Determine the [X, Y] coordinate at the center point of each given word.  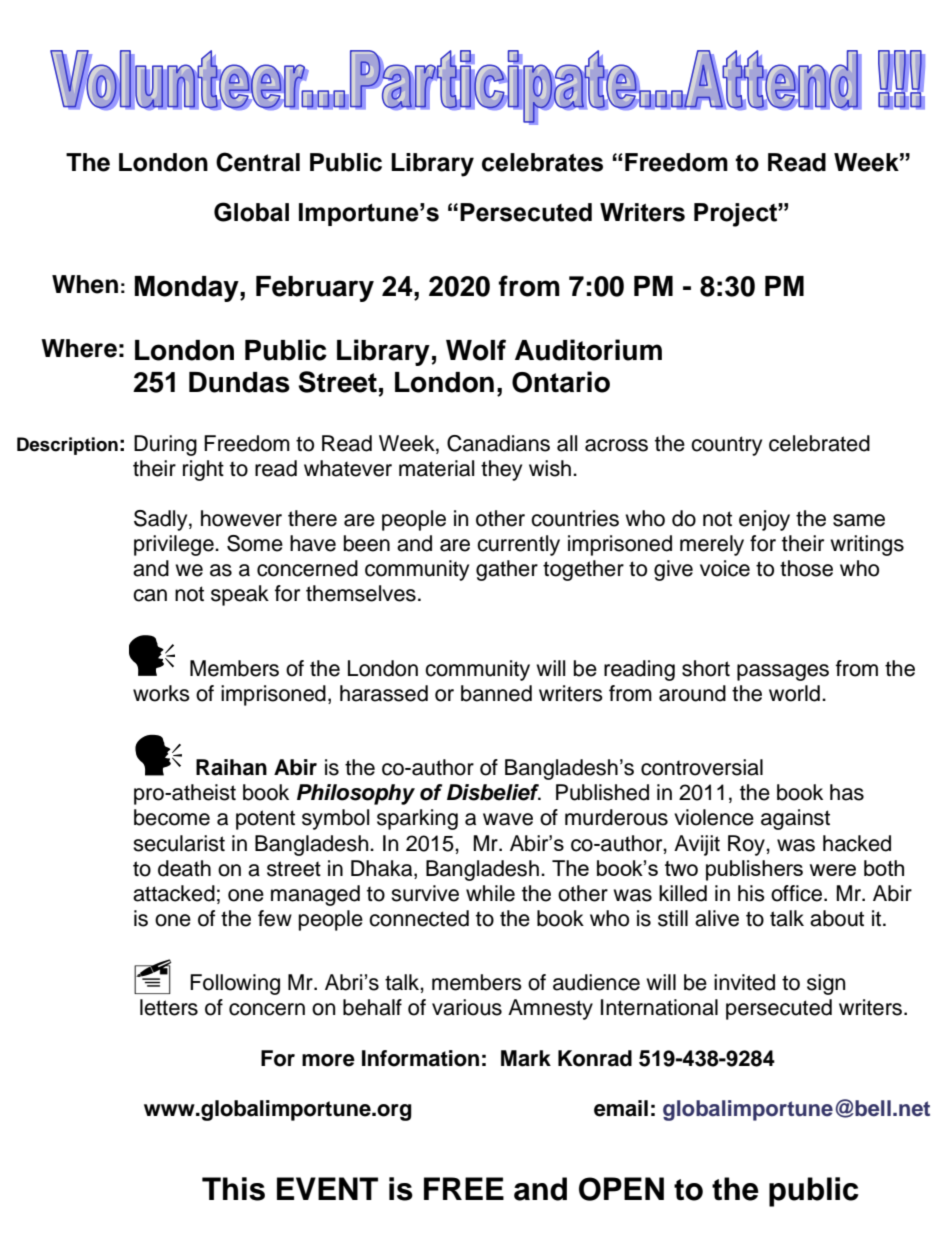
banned [496, 693]
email [621, 1108]
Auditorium [588, 350]
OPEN [621, 1189]
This [233, 1189]
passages [783, 672]
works [161, 693]
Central [258, 162]
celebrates [542, 162]
